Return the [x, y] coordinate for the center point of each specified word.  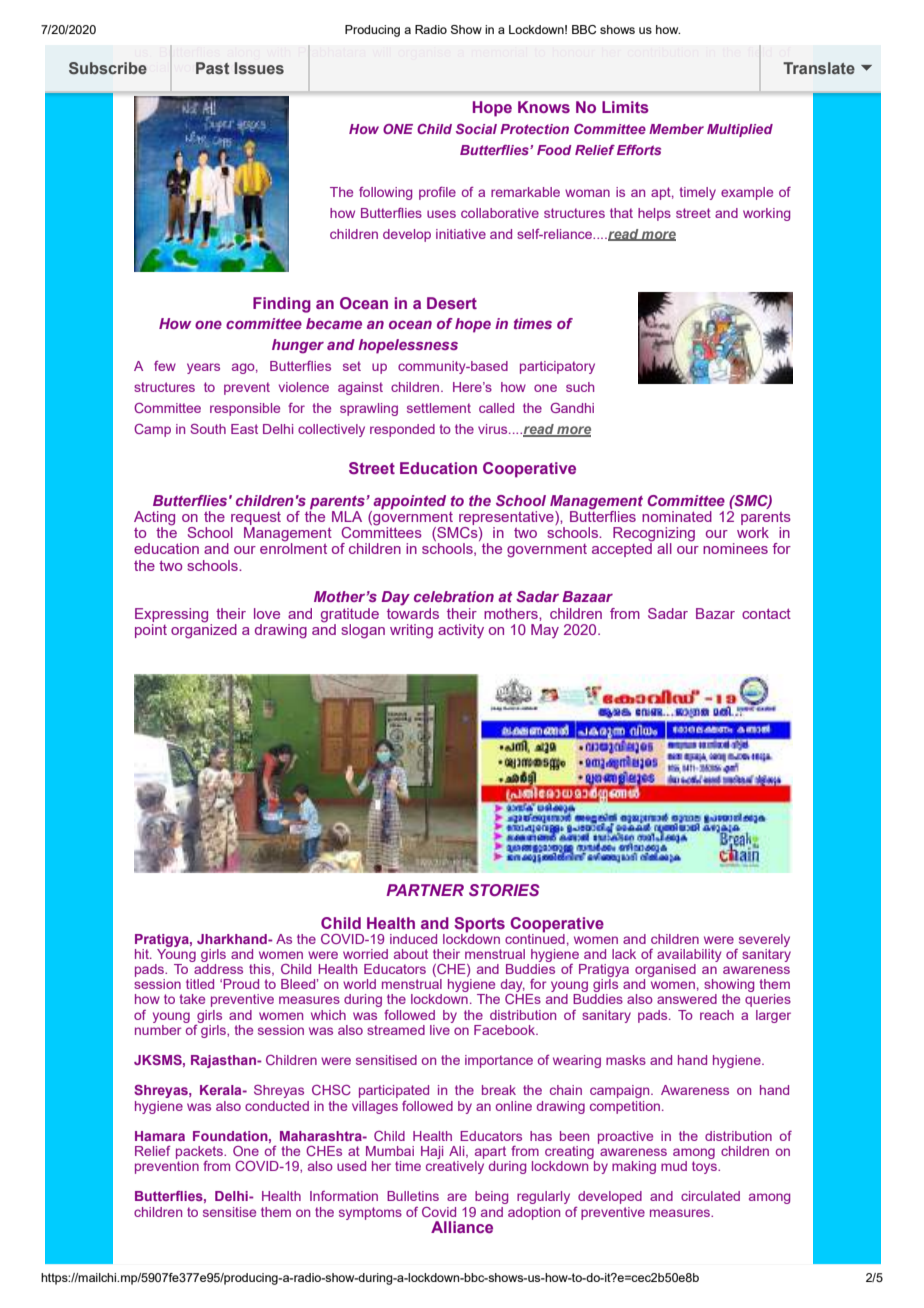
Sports [479, 925]
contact [766, 613]
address [218, 969]
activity [461, 631]
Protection [534, 129]
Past [212, 68]
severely [764, 940]
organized [204, 630]
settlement [439, 408]
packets [200, 1152]
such [580, 387]
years [203, 368]
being [491, 1197]
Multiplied [740, 130]
